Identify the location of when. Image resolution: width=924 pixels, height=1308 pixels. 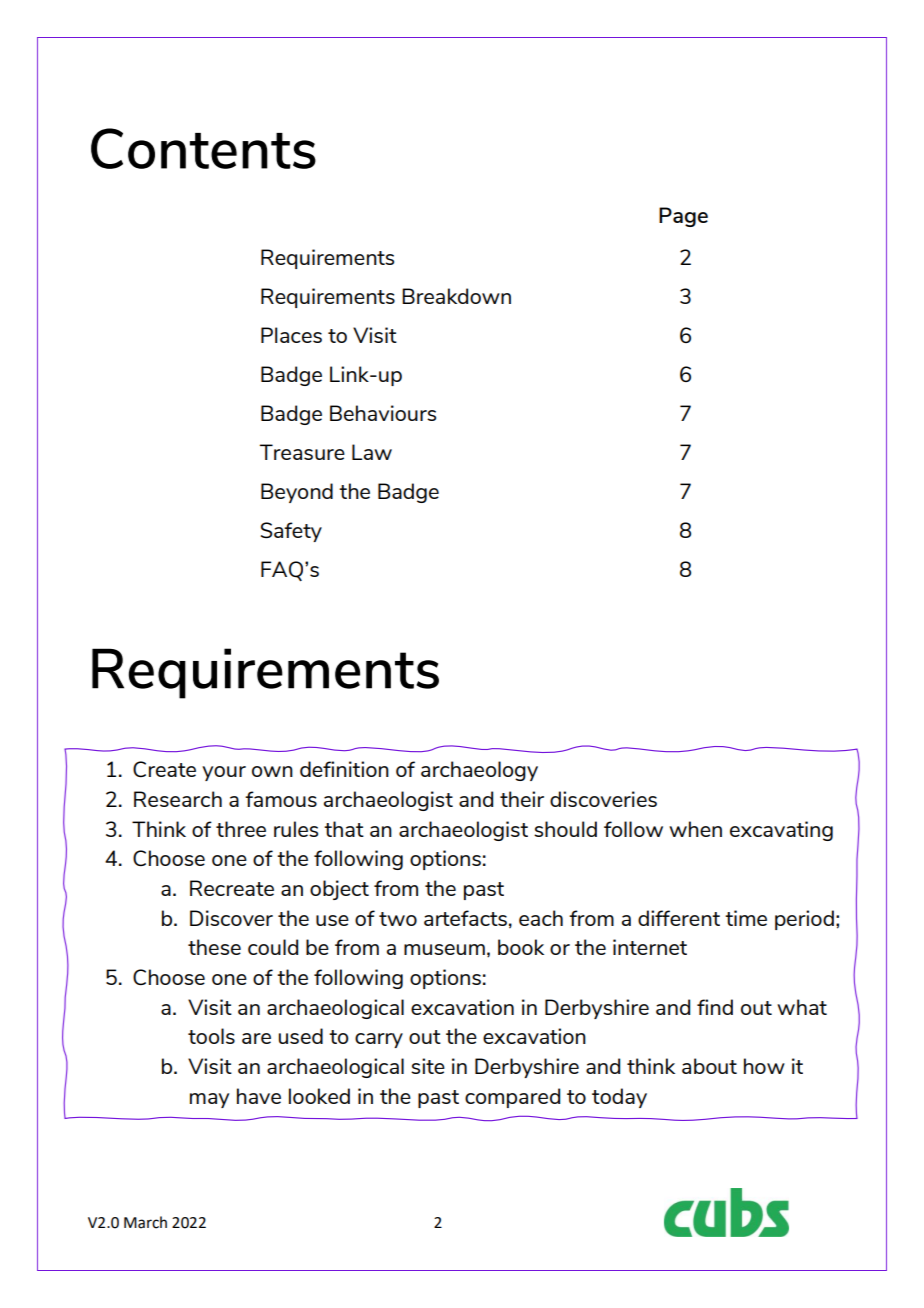
(695, 829).
